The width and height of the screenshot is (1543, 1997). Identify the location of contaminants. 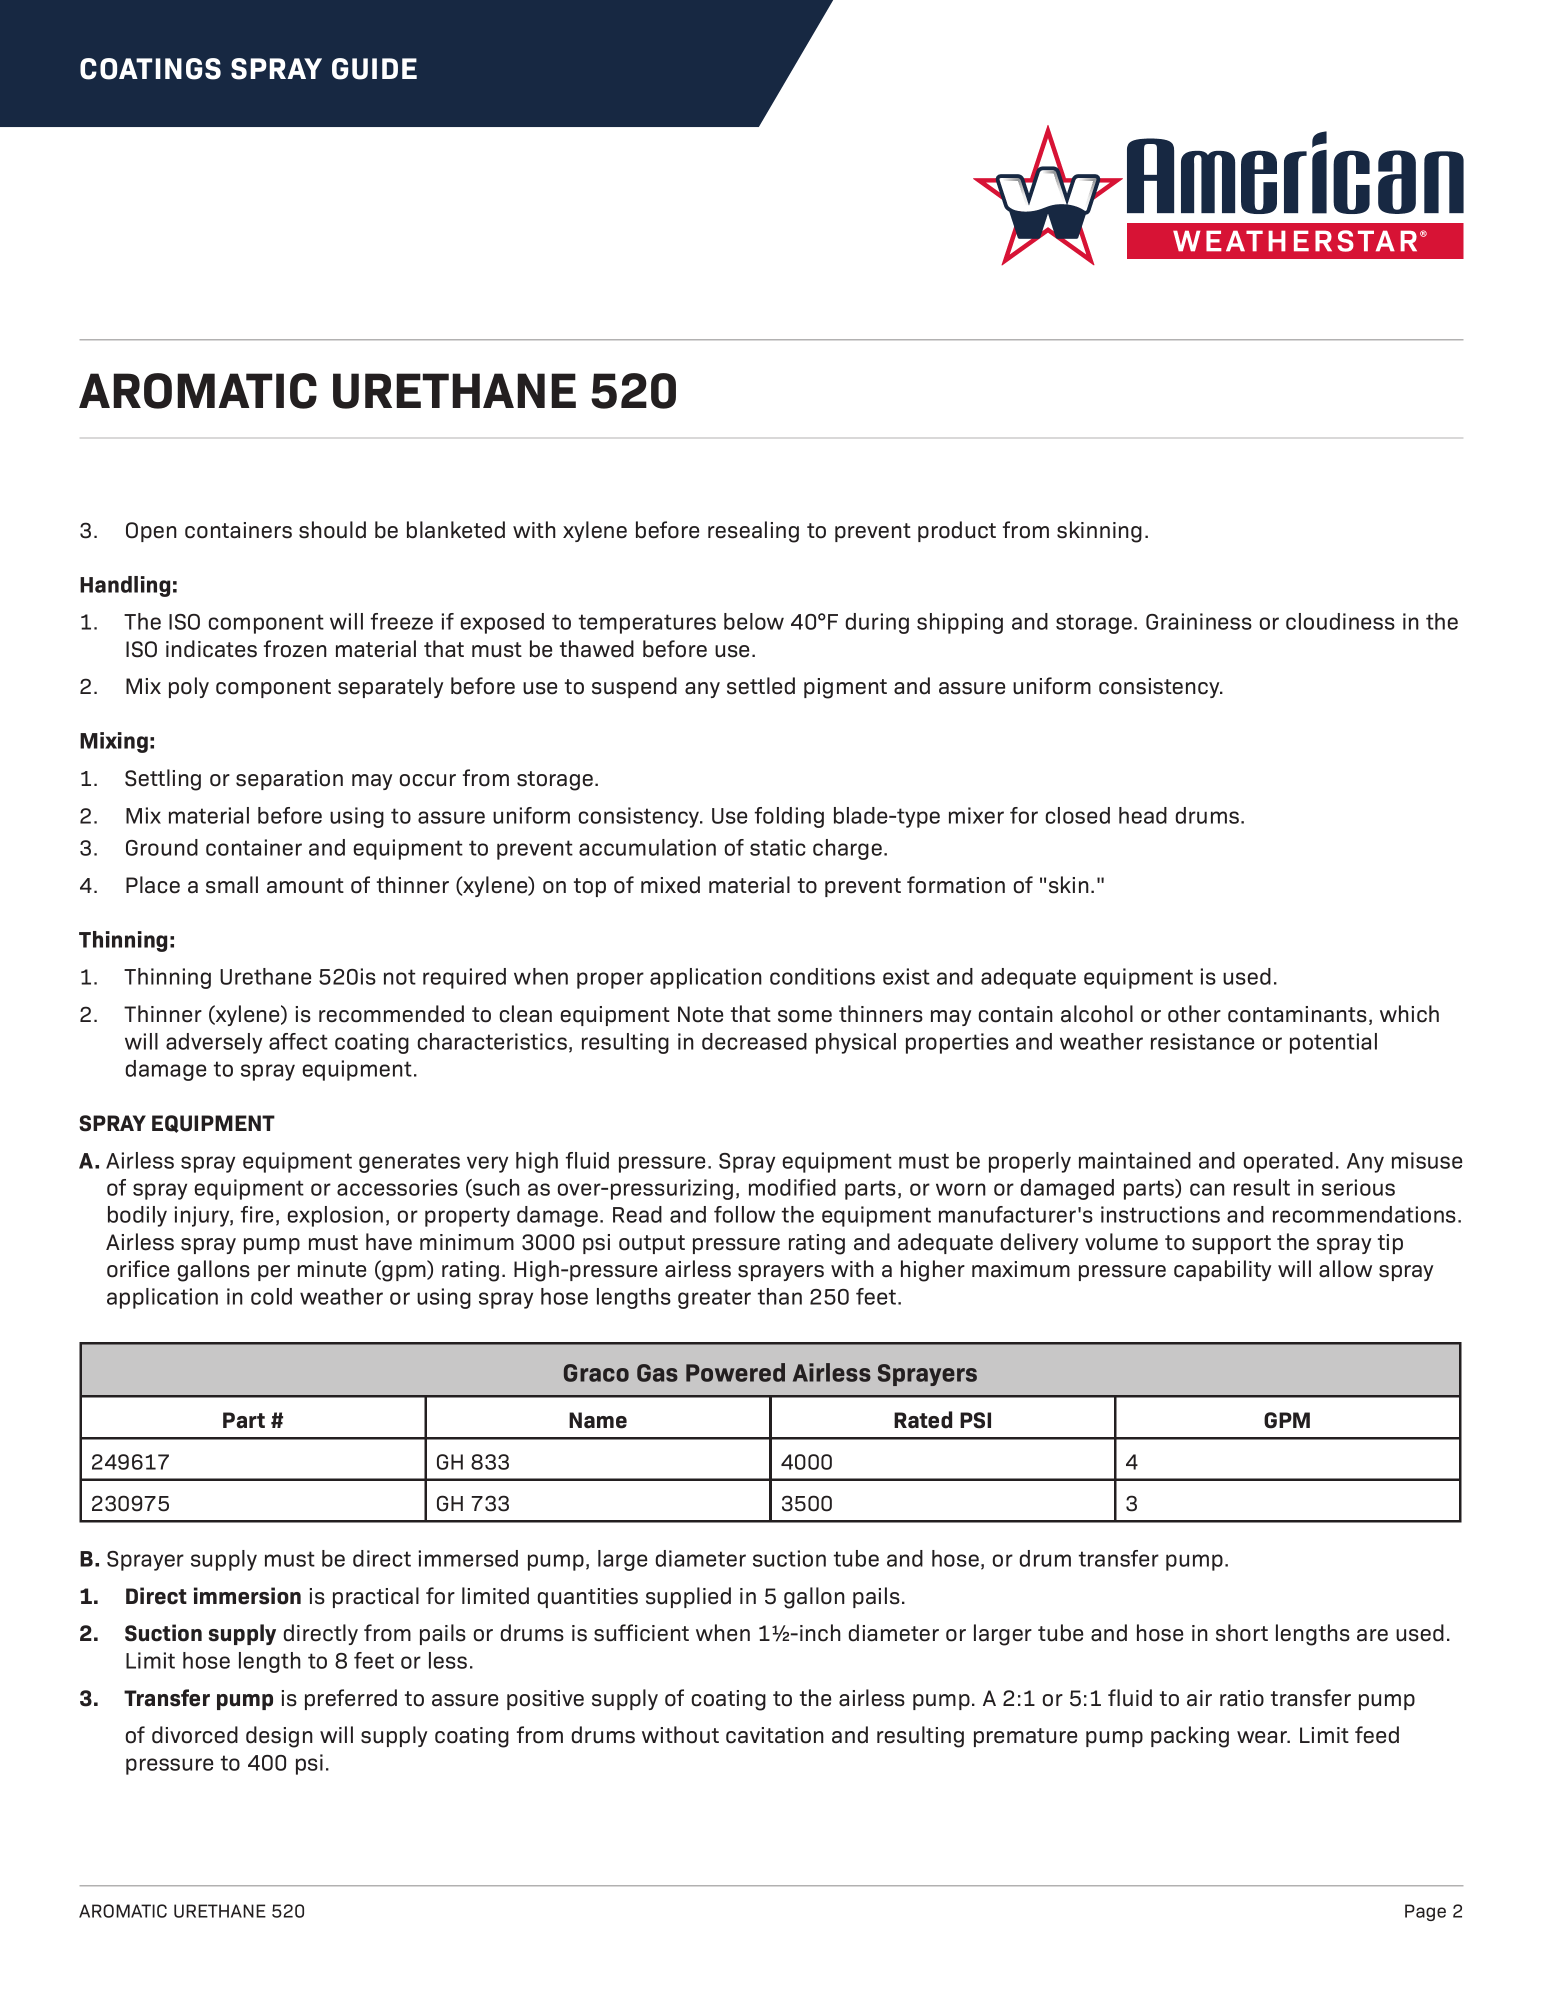
(1297, 1014).
